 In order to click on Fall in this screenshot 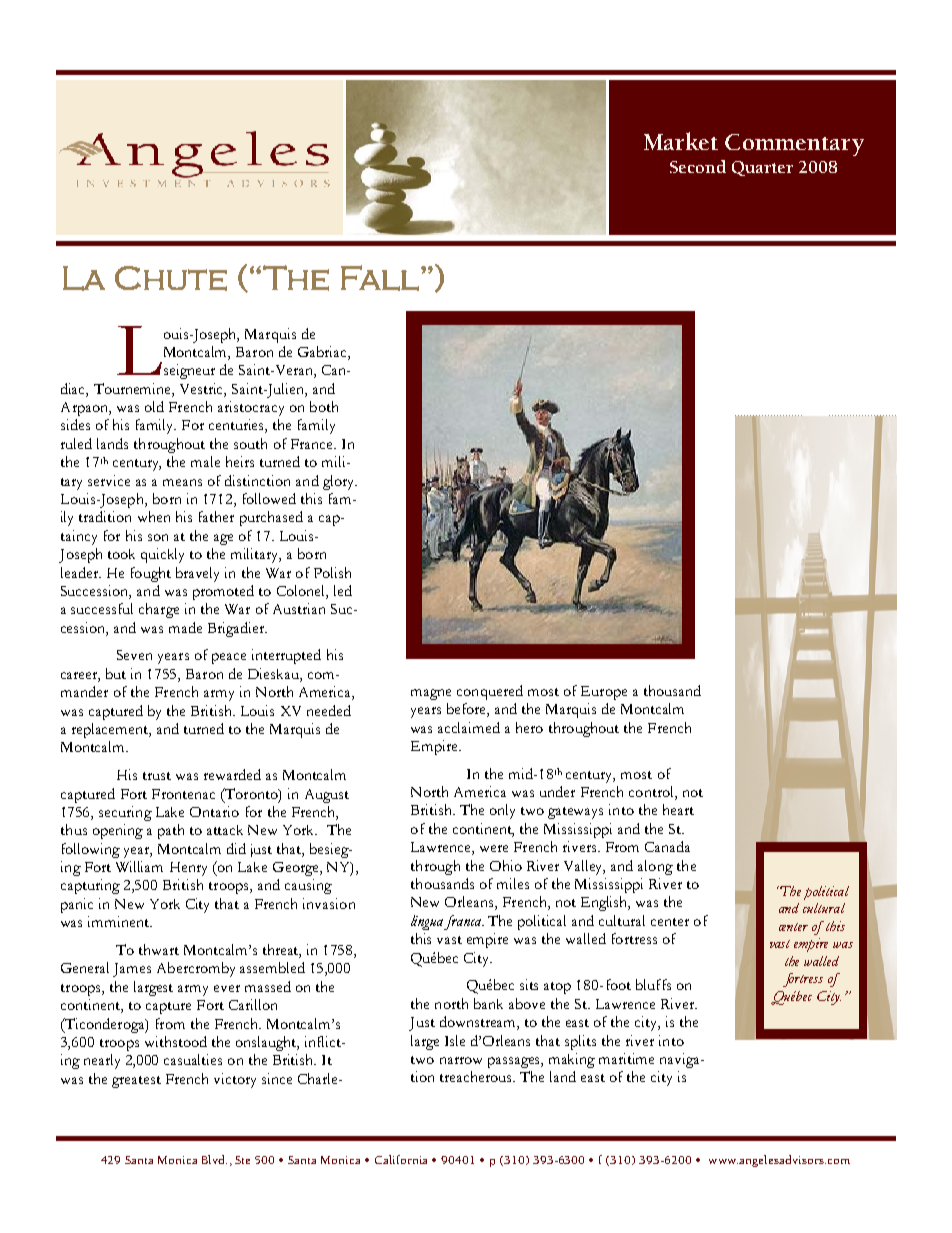, I will do `click(380, 278)`.
